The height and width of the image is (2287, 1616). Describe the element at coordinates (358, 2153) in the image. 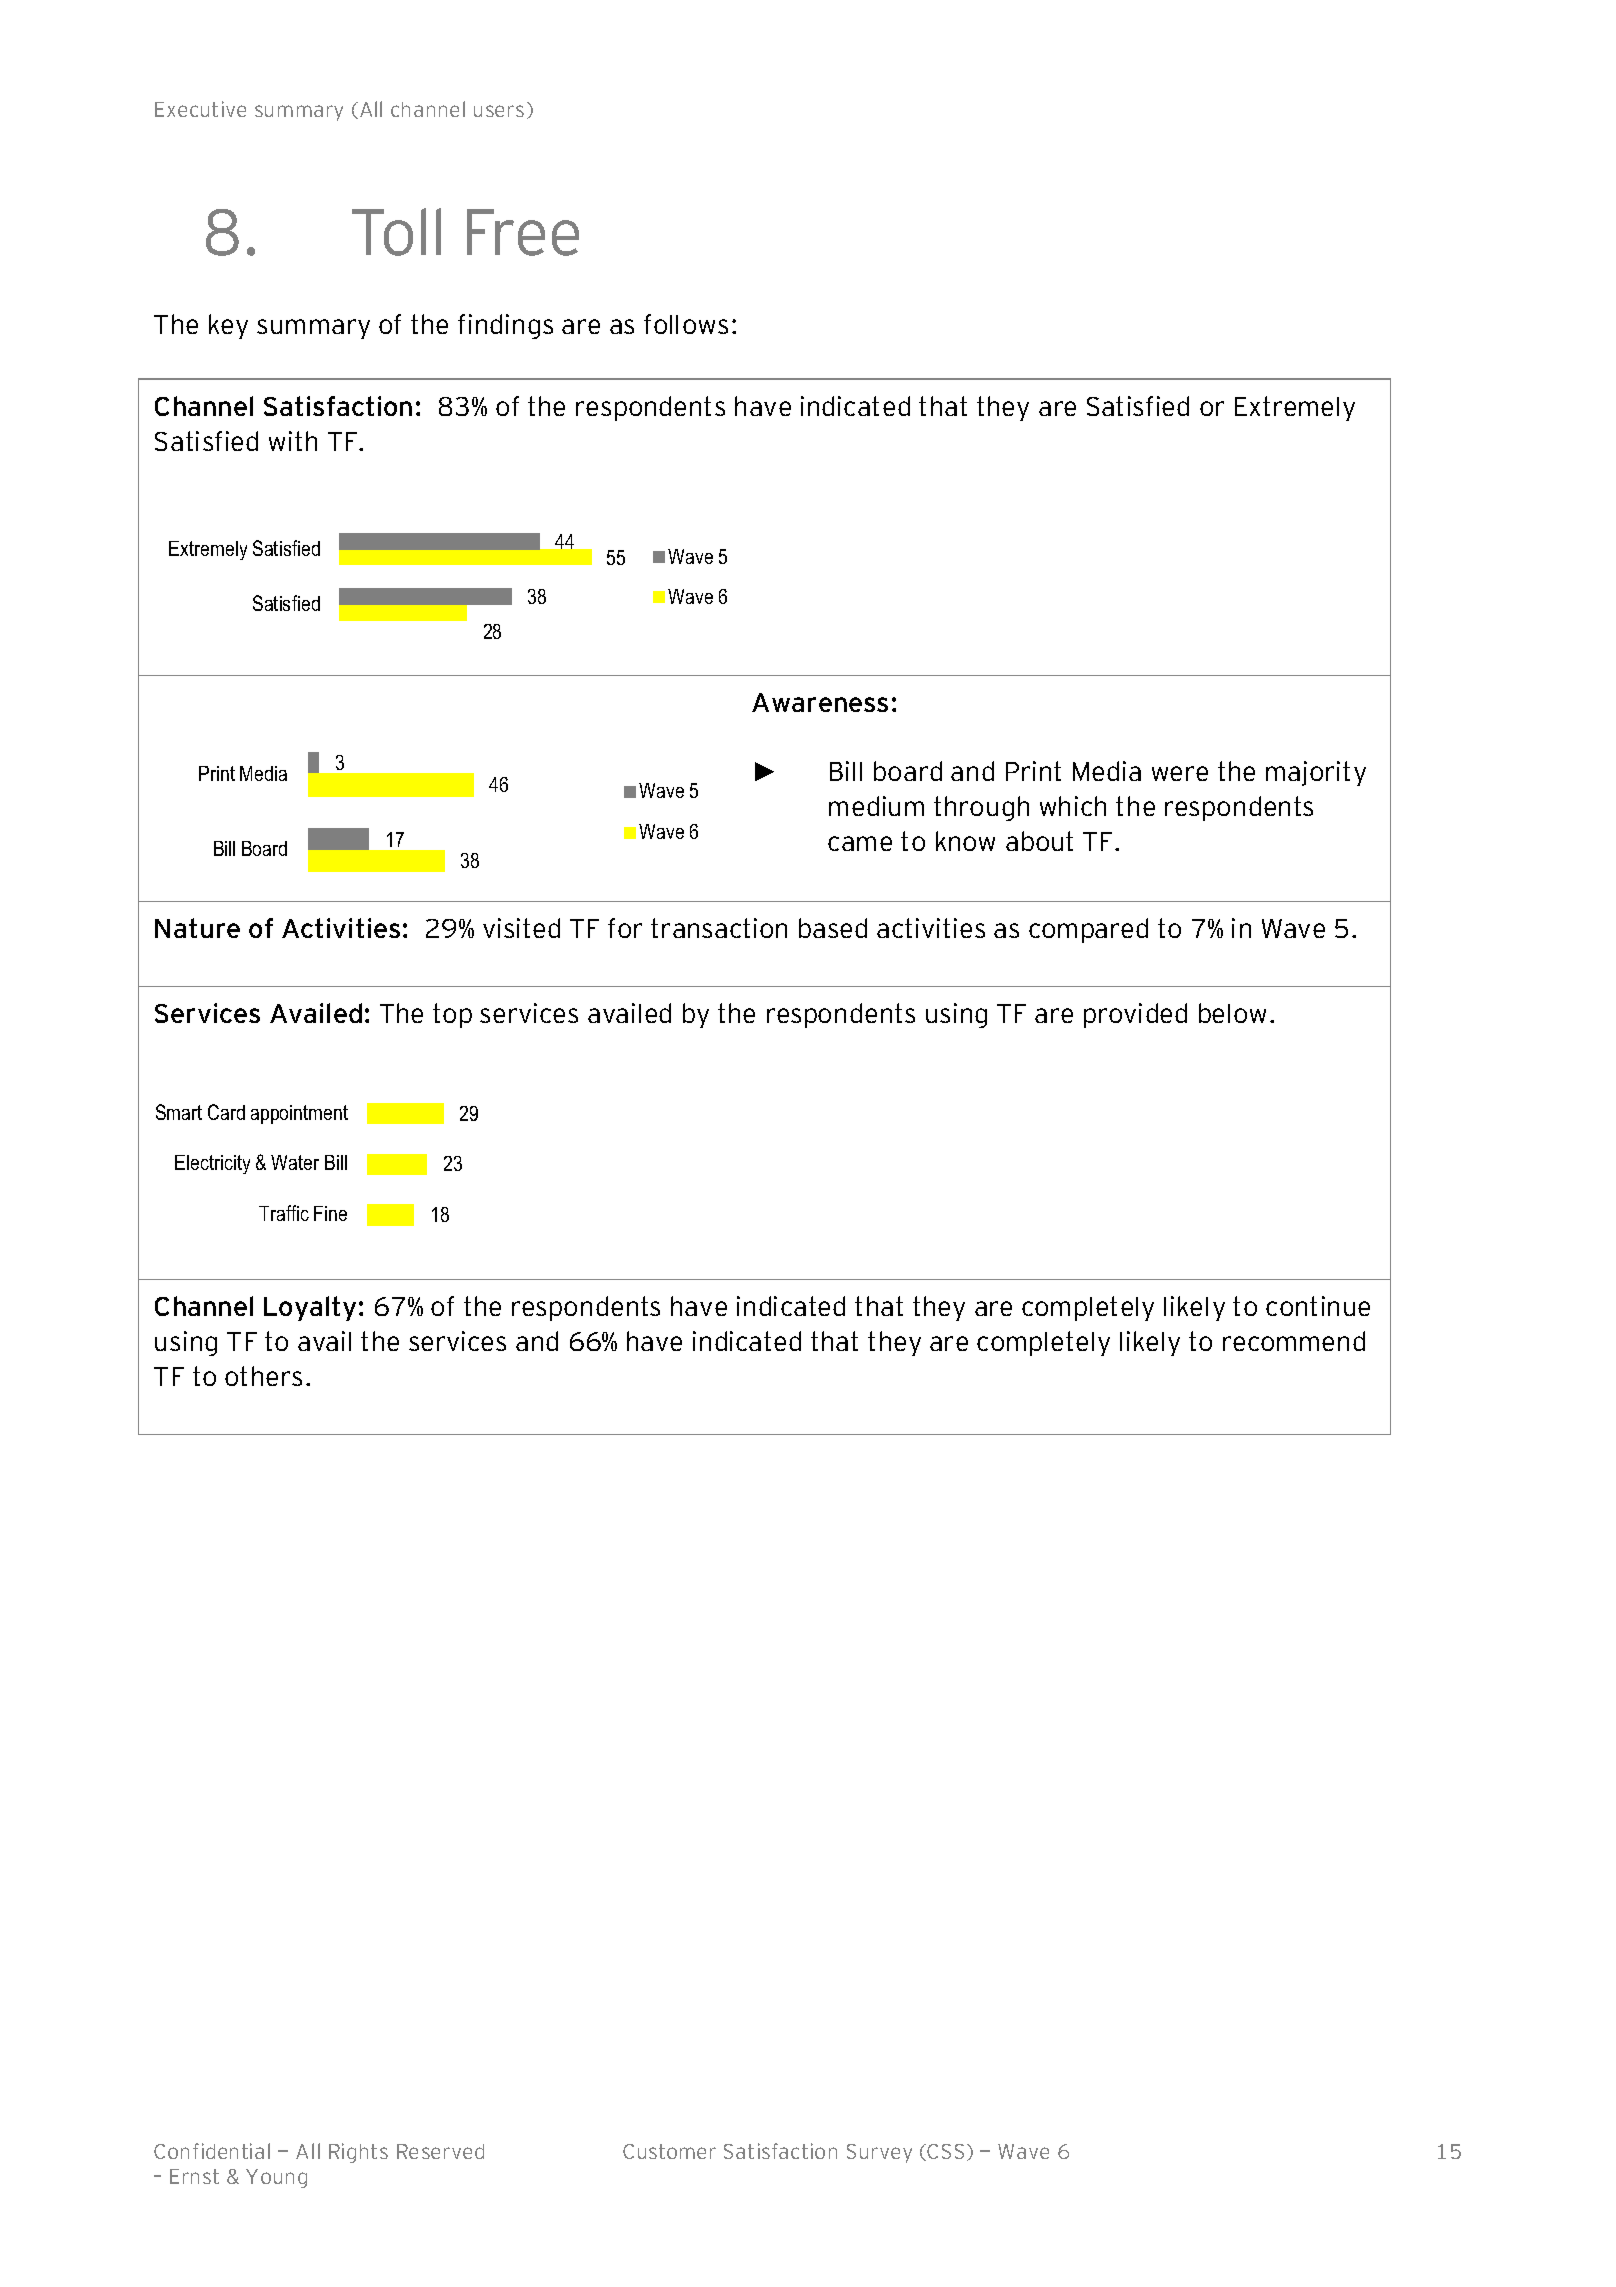

I see `Rights` at that location.
